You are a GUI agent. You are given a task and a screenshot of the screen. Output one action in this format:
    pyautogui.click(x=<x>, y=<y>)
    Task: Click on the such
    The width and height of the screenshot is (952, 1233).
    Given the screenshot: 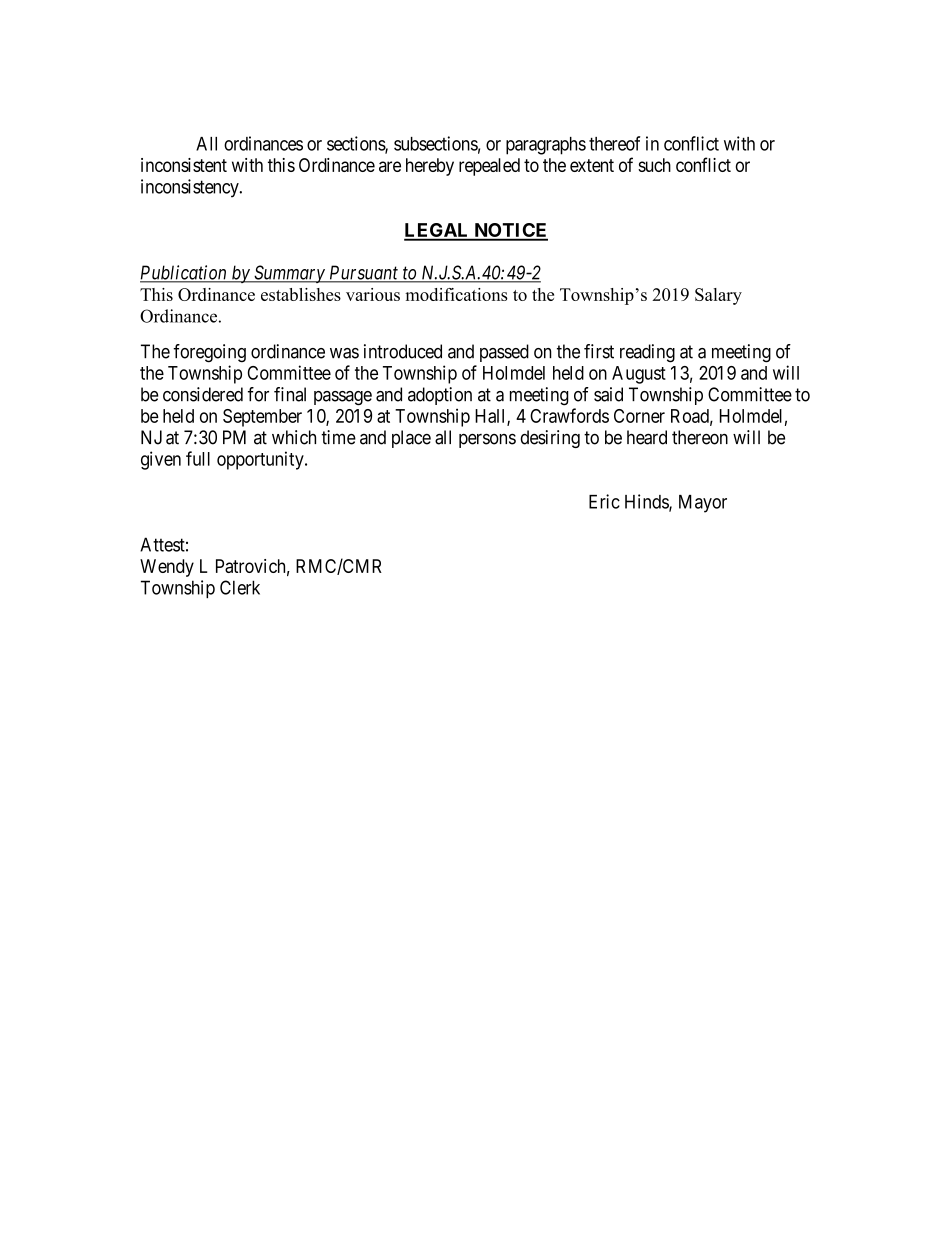 What is the action you would take?
    pyautogui.click(x=654, y=165)
